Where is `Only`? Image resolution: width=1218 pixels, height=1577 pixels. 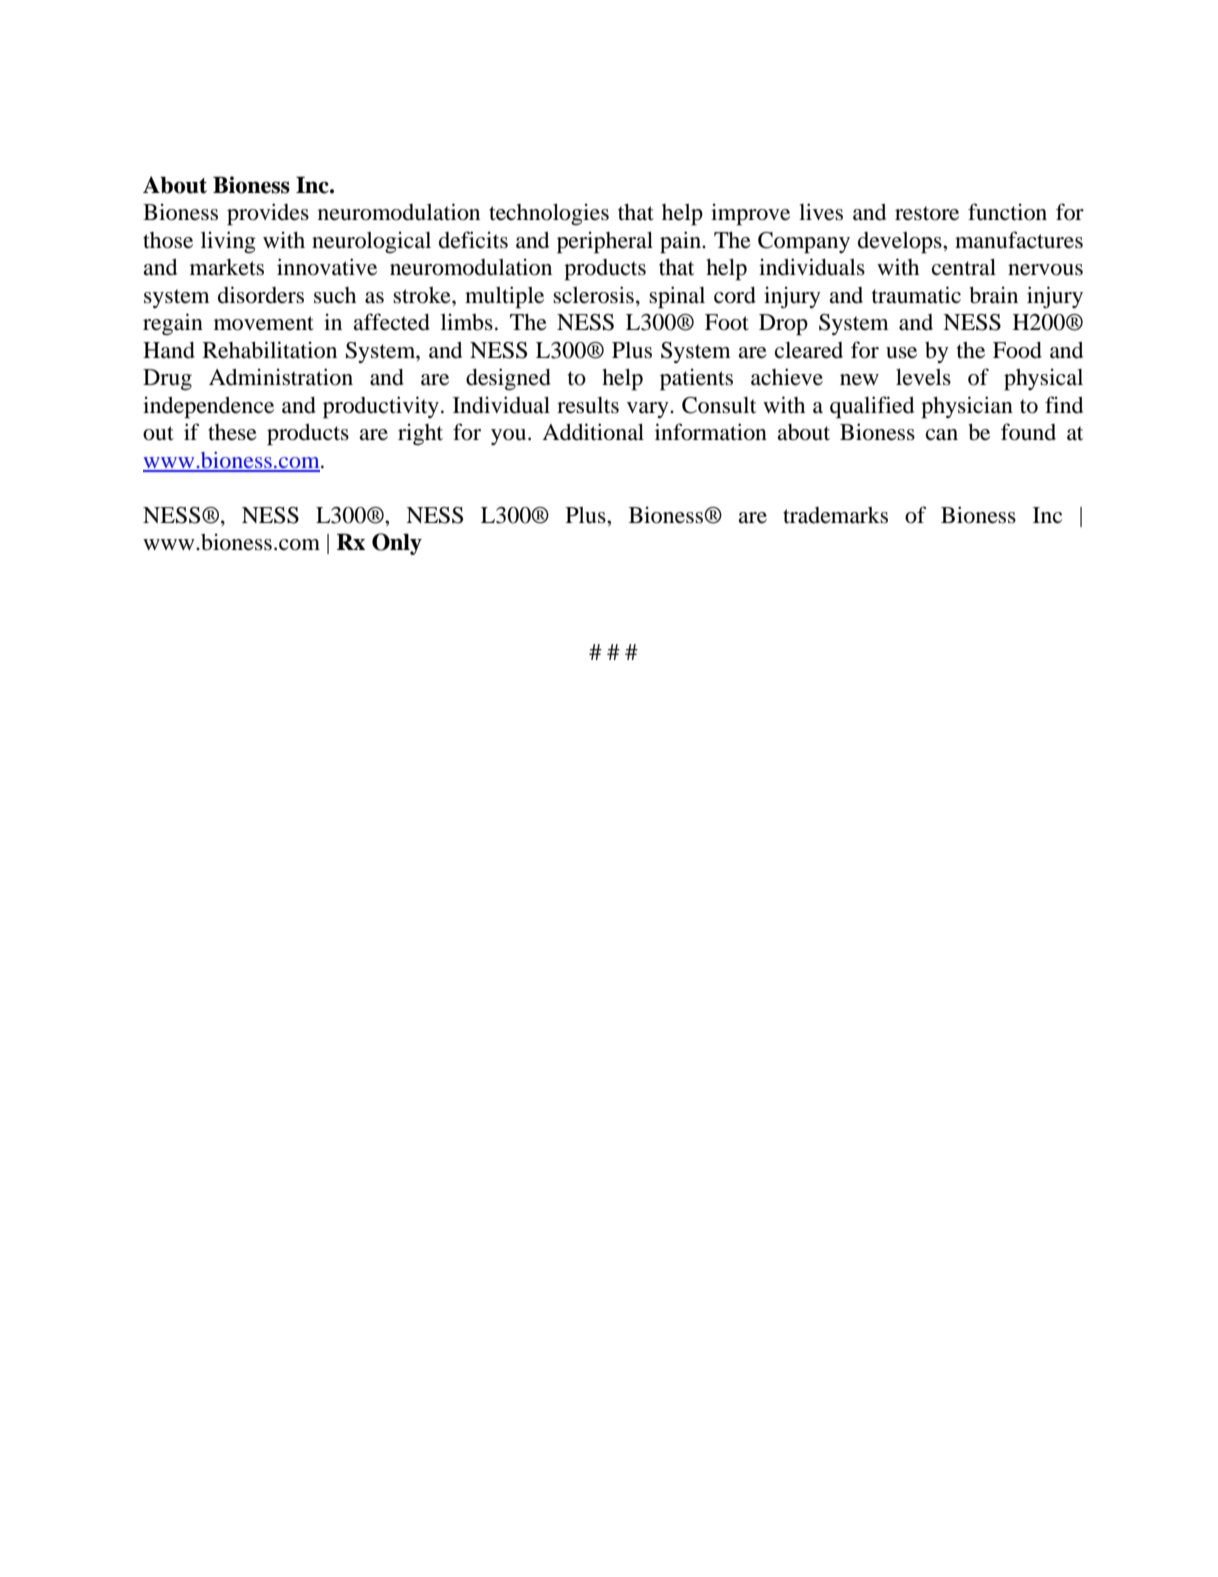 Only is located at coordinates (397, 544).
